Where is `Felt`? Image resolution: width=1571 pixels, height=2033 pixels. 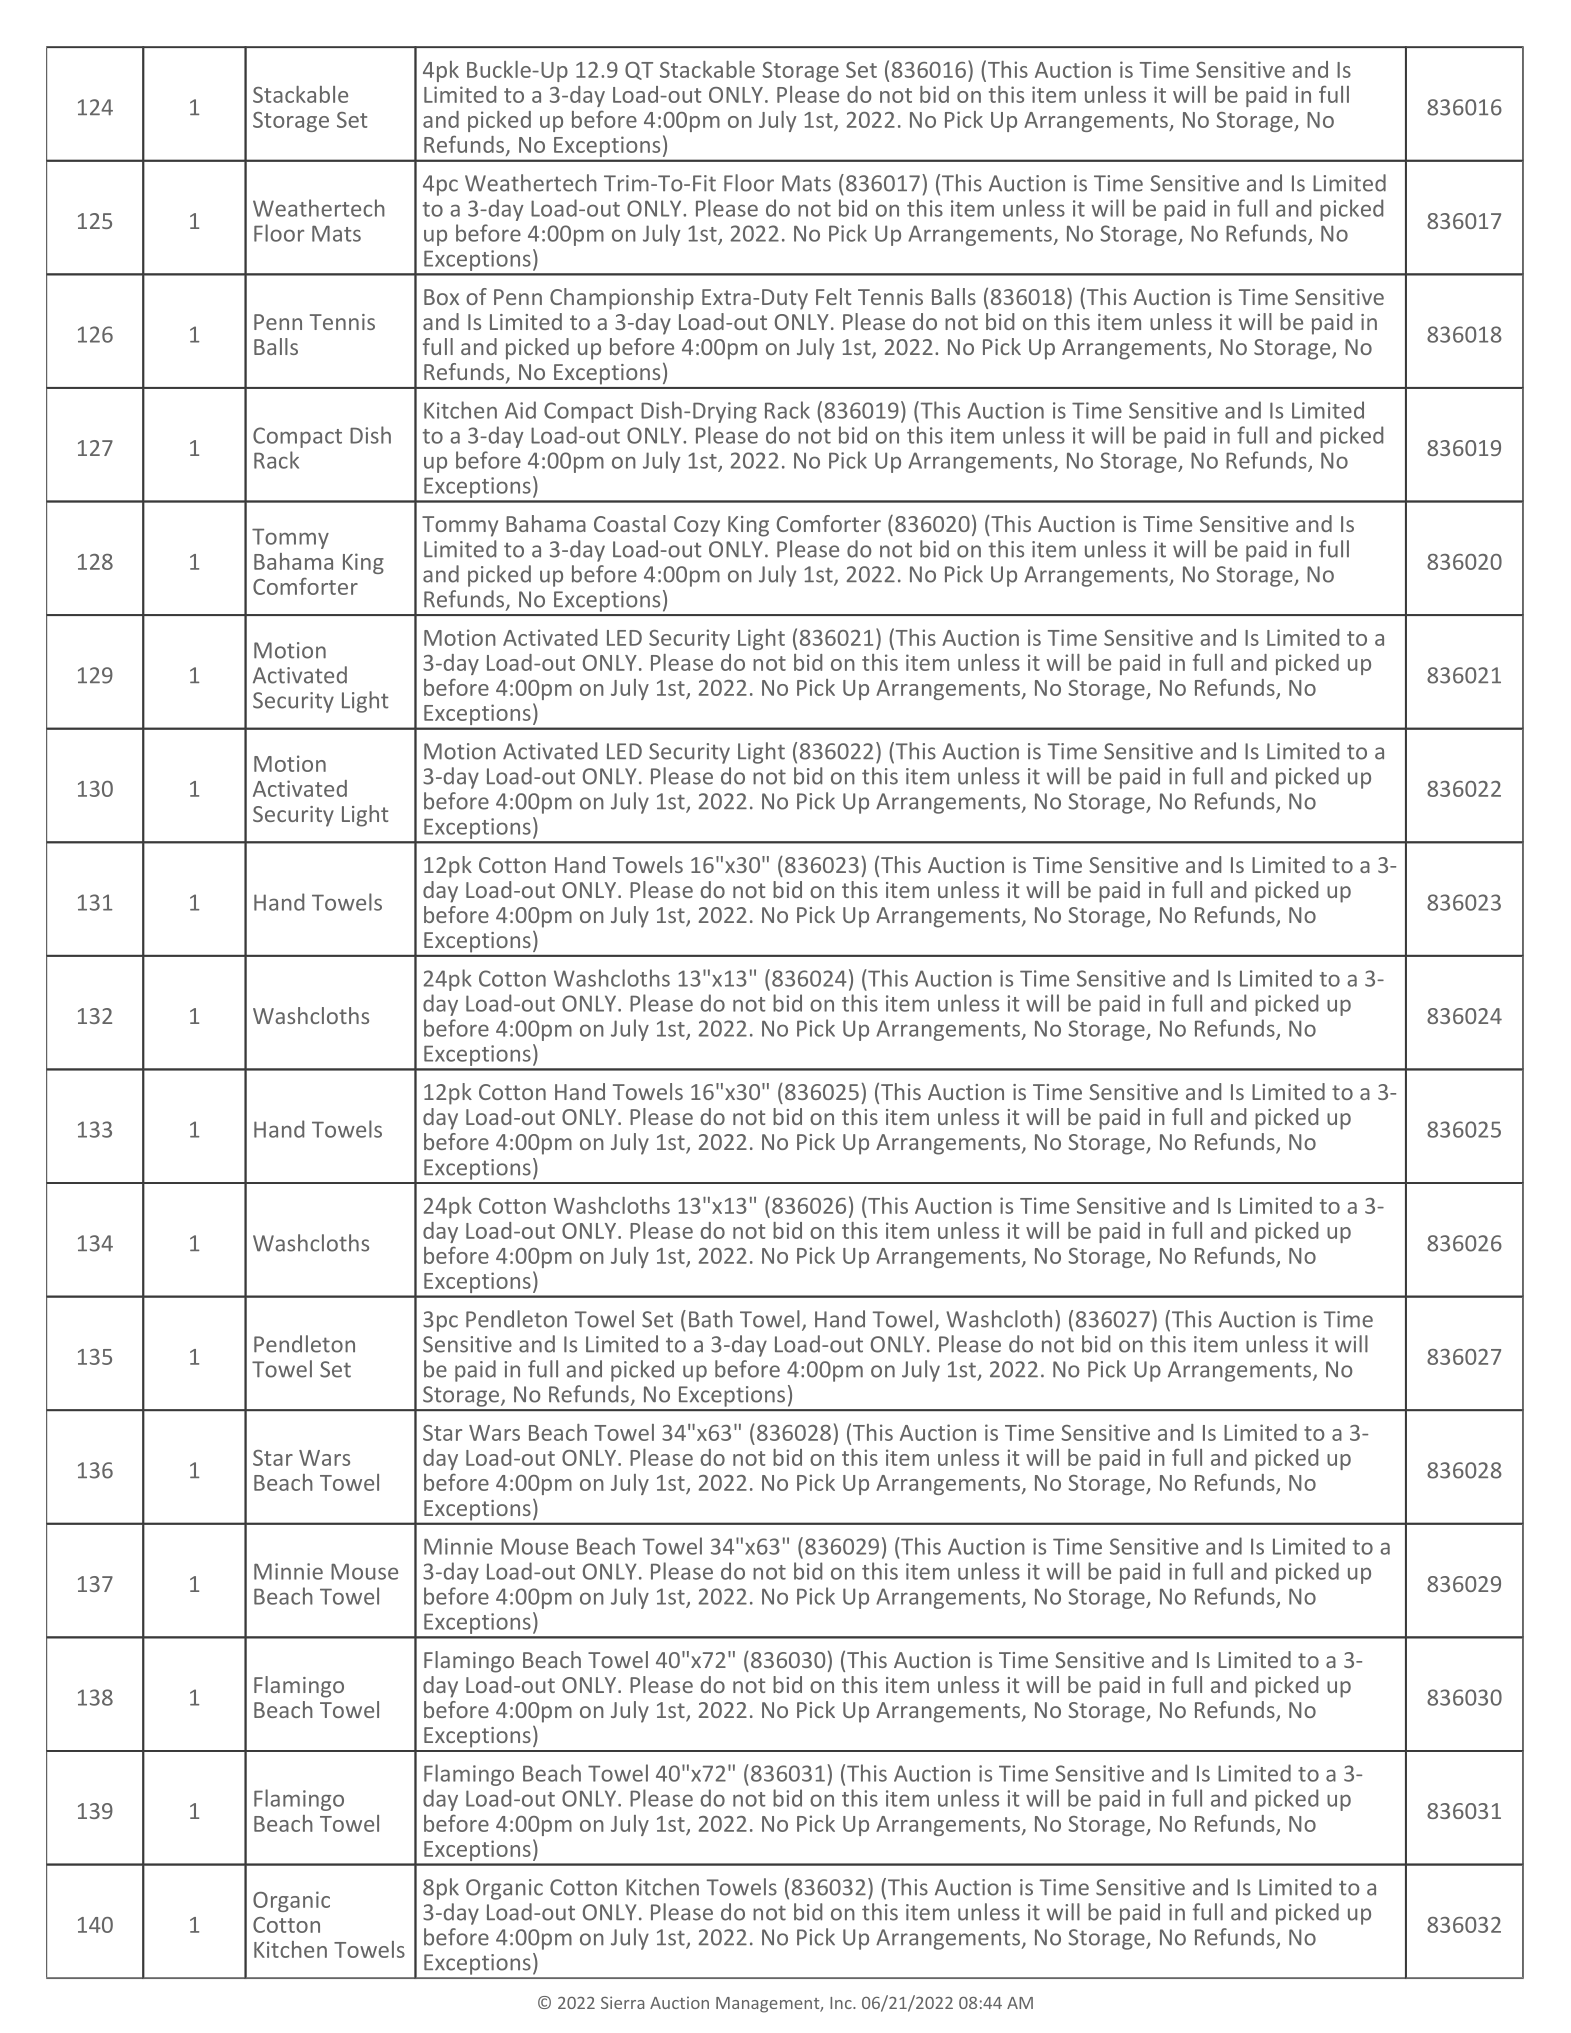 Felt is located at coordinates (833, 296).
